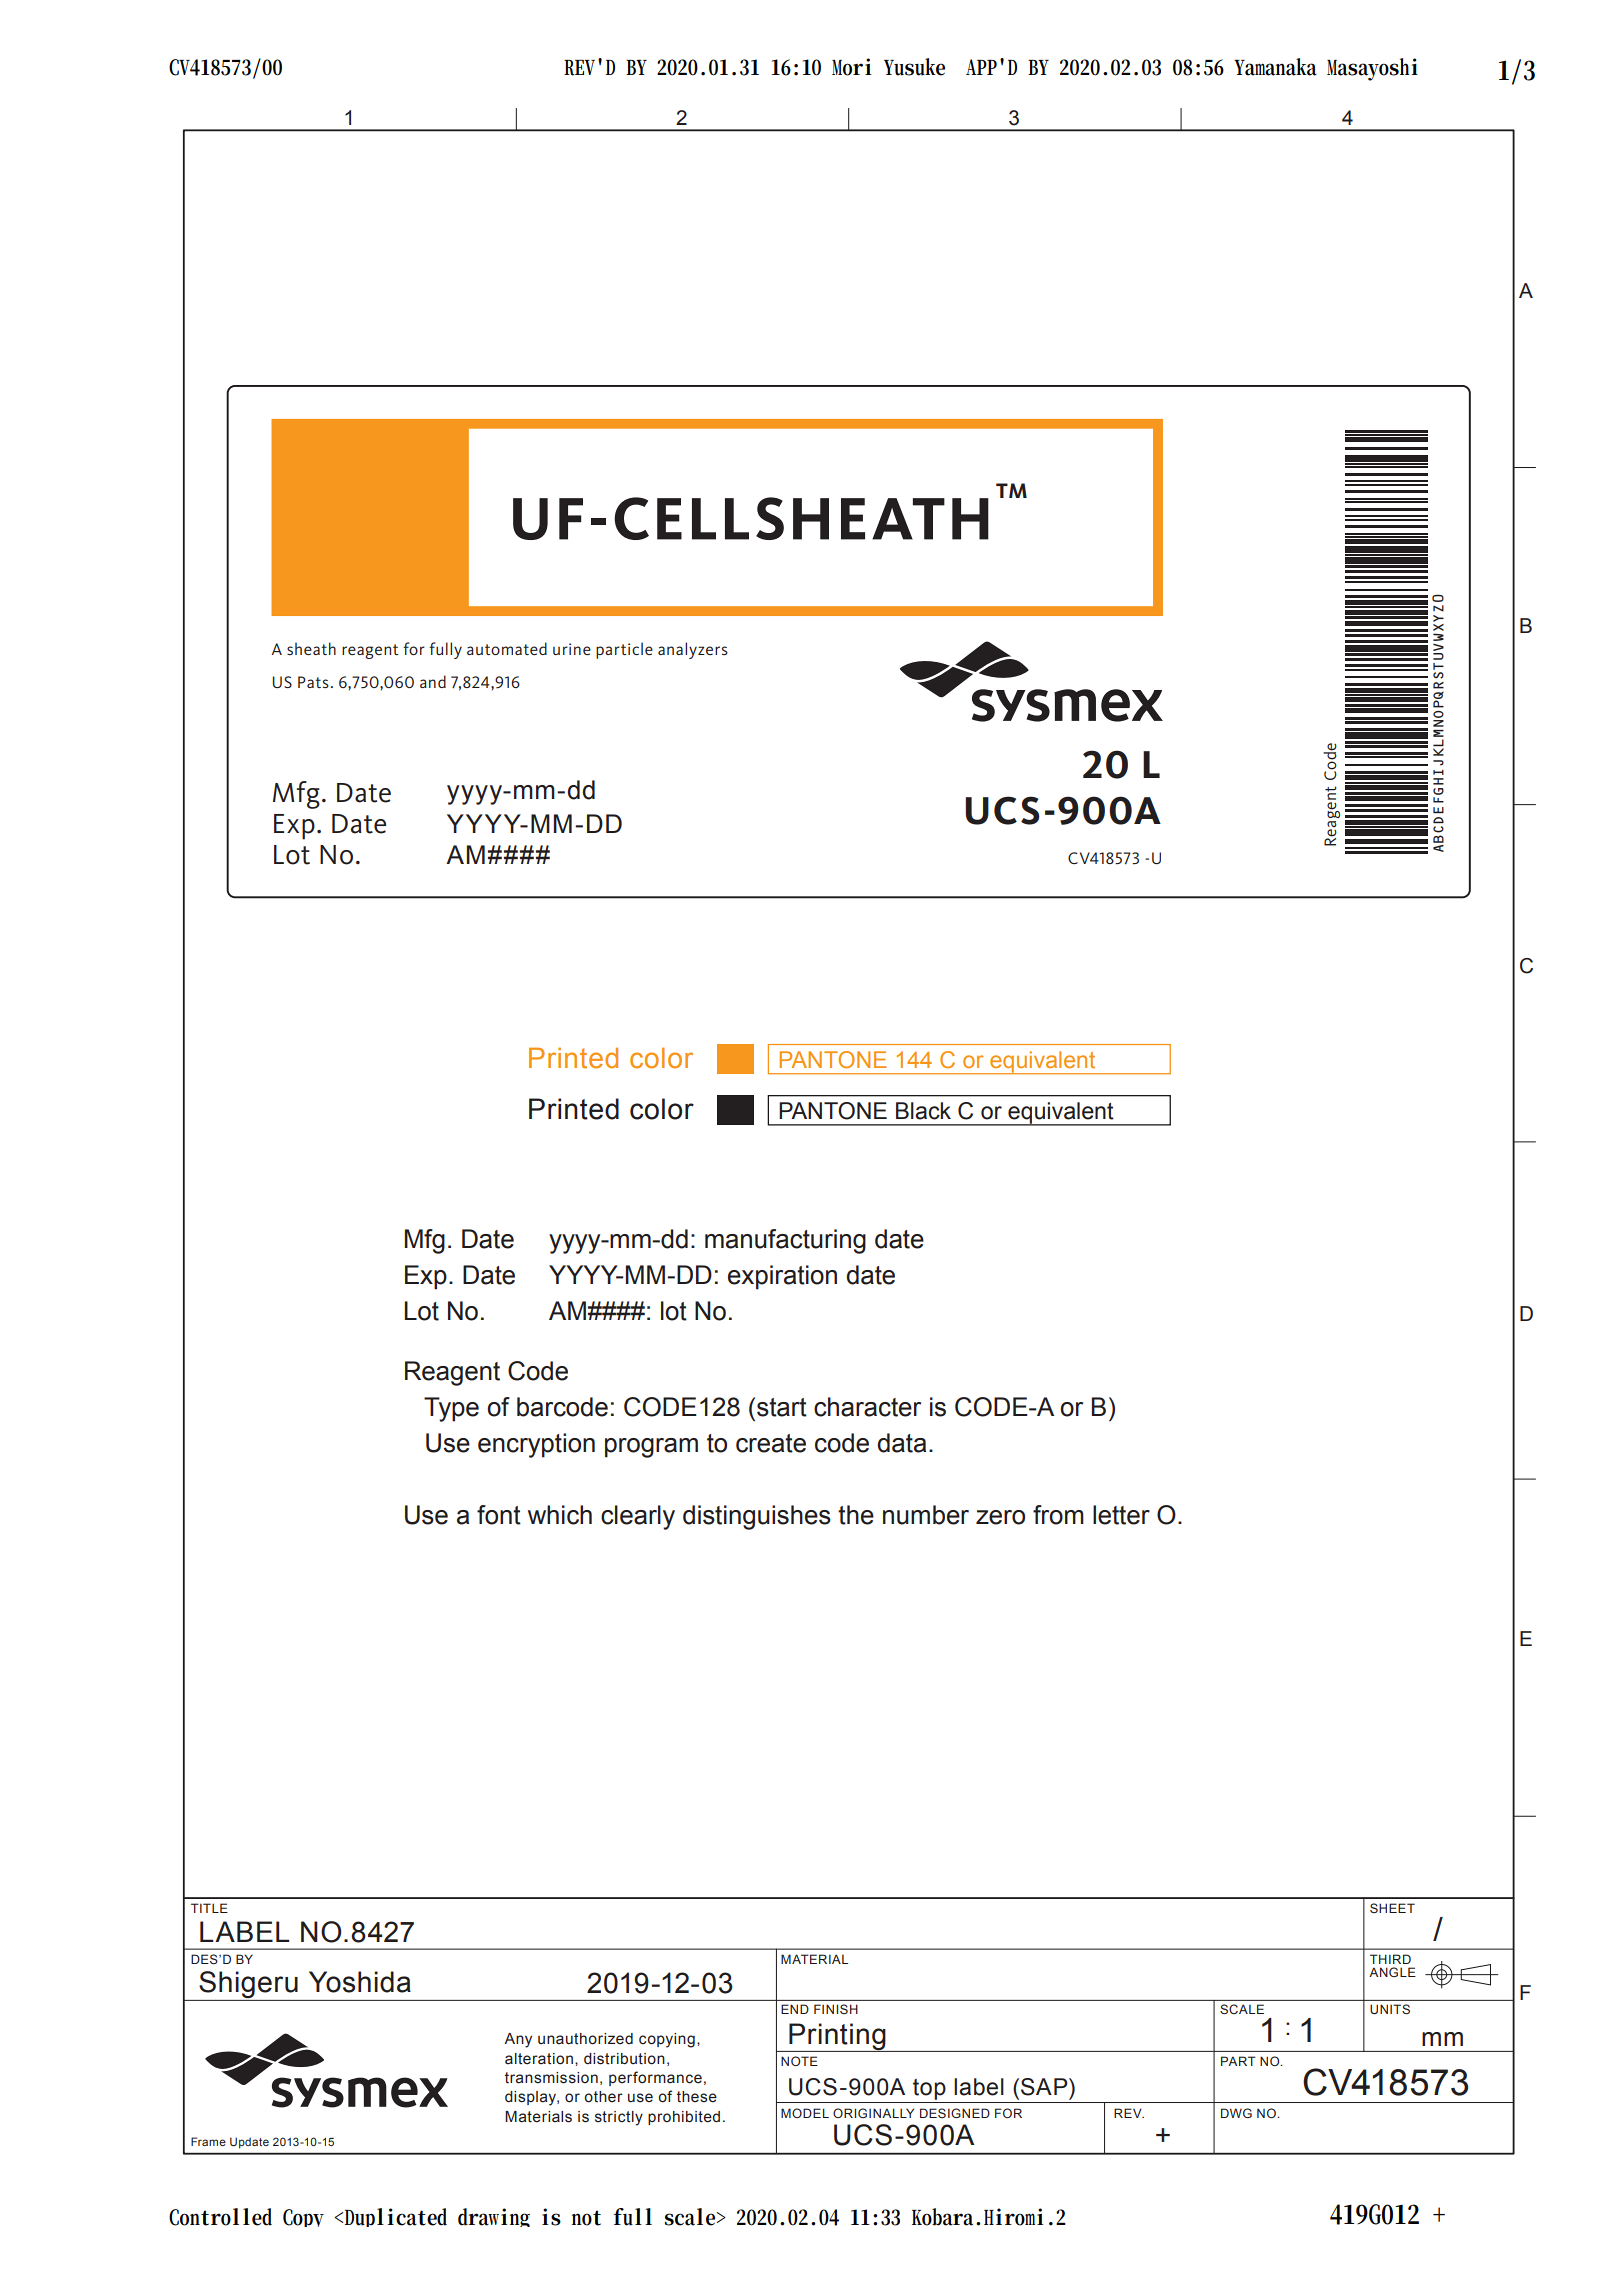 This document has height=2284, width=1615. Describe the element at coordinates (313, 682) in the document. I see `Pats` at that location.
